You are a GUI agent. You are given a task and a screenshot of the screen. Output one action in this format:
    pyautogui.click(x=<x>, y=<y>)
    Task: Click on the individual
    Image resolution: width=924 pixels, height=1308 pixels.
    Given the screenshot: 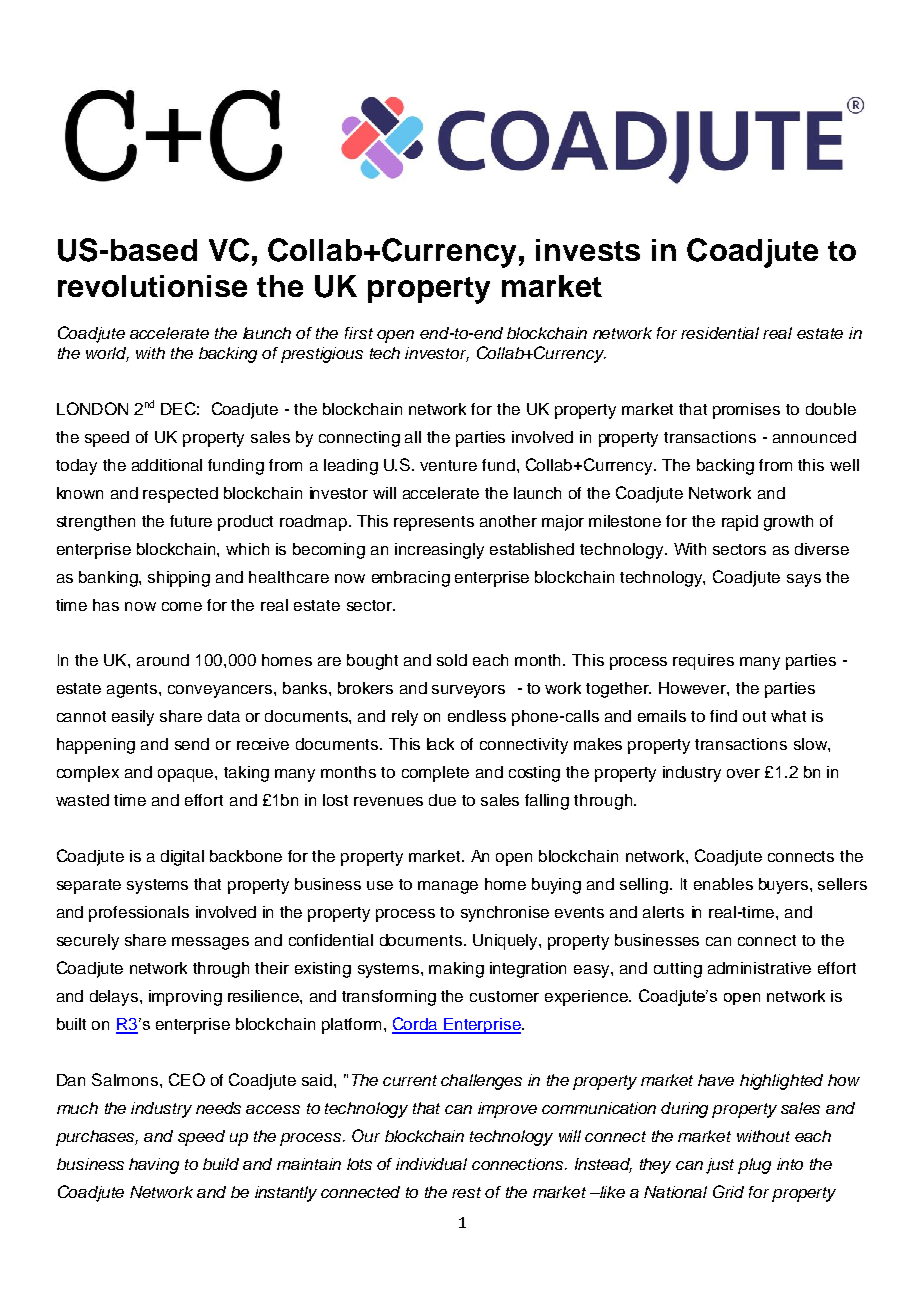 What is the action you would take?
    pyautogui.click(x=431, y=1164)
